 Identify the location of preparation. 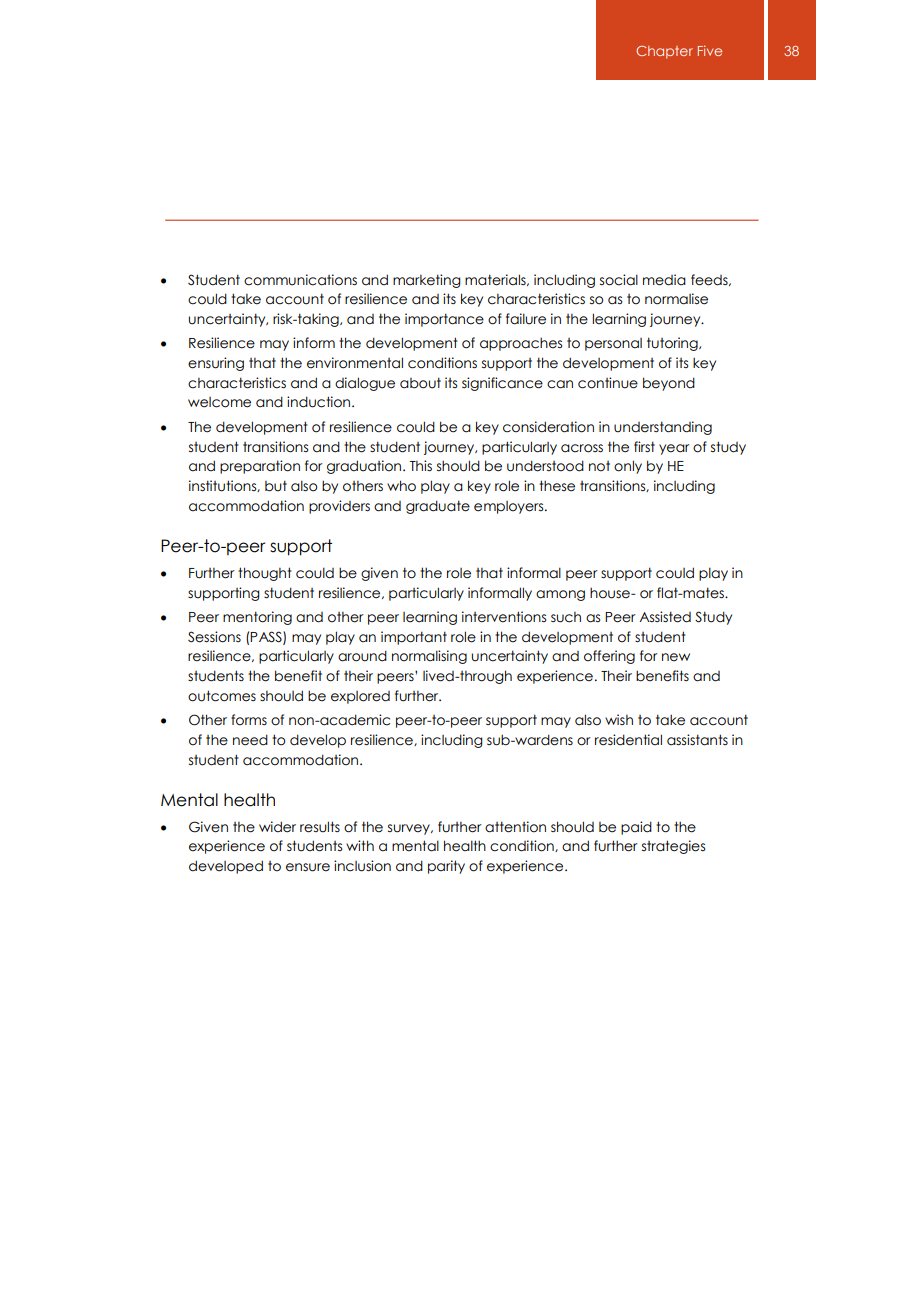
(260, 467).
